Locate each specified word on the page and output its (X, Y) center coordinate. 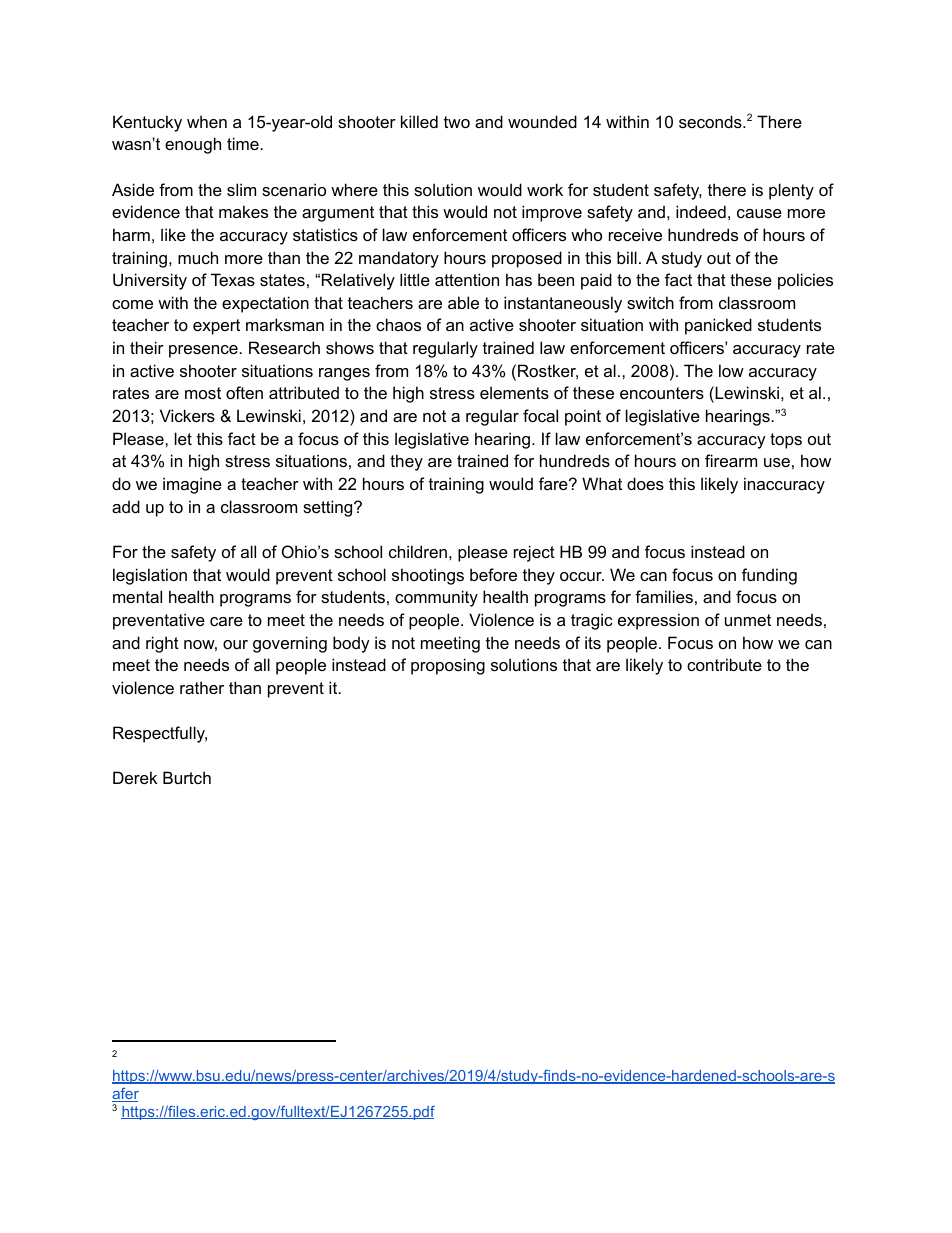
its (593, 642)
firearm (731, 460)
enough (193, 145)
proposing (448, 666)
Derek (135, 777)
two (457, 122)
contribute (724, 664)
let (183, 438)
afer (125, 1095)
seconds (711, 121)
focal (540, 415)
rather (202, 687)
